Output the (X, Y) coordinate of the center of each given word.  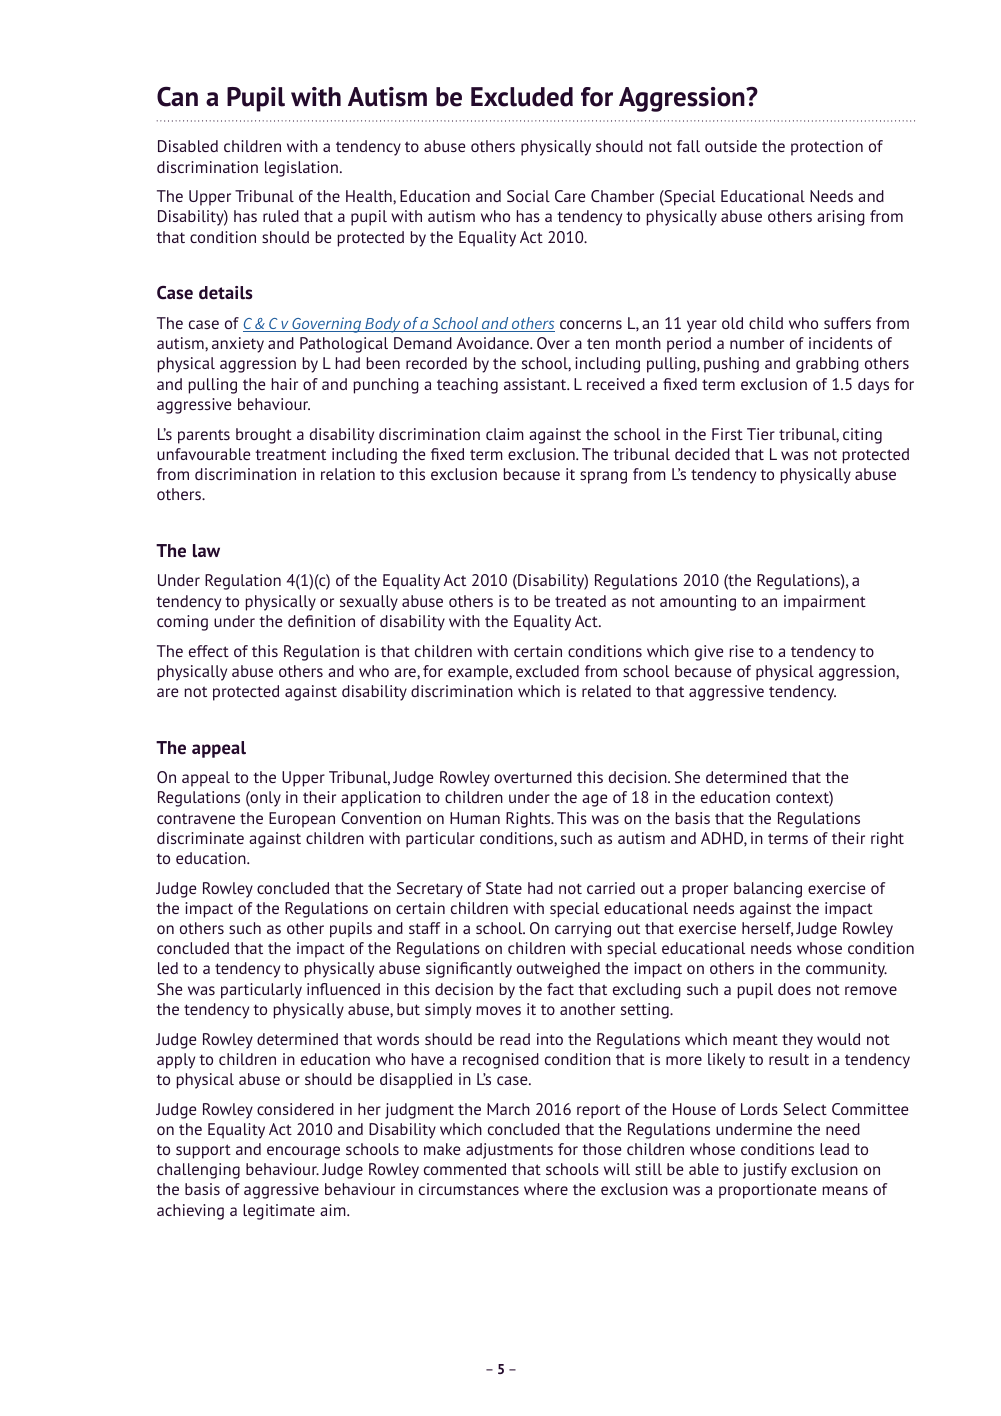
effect (209, 651)
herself (767, 929)
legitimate (279, 1212)
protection (827, 148)
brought (264, 436)
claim (505, 434)
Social (528, 196)
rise (742, 651)
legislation (301, 169)
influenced (343, 989)
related (606, 691)
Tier (761, 434)
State (504, 888)
